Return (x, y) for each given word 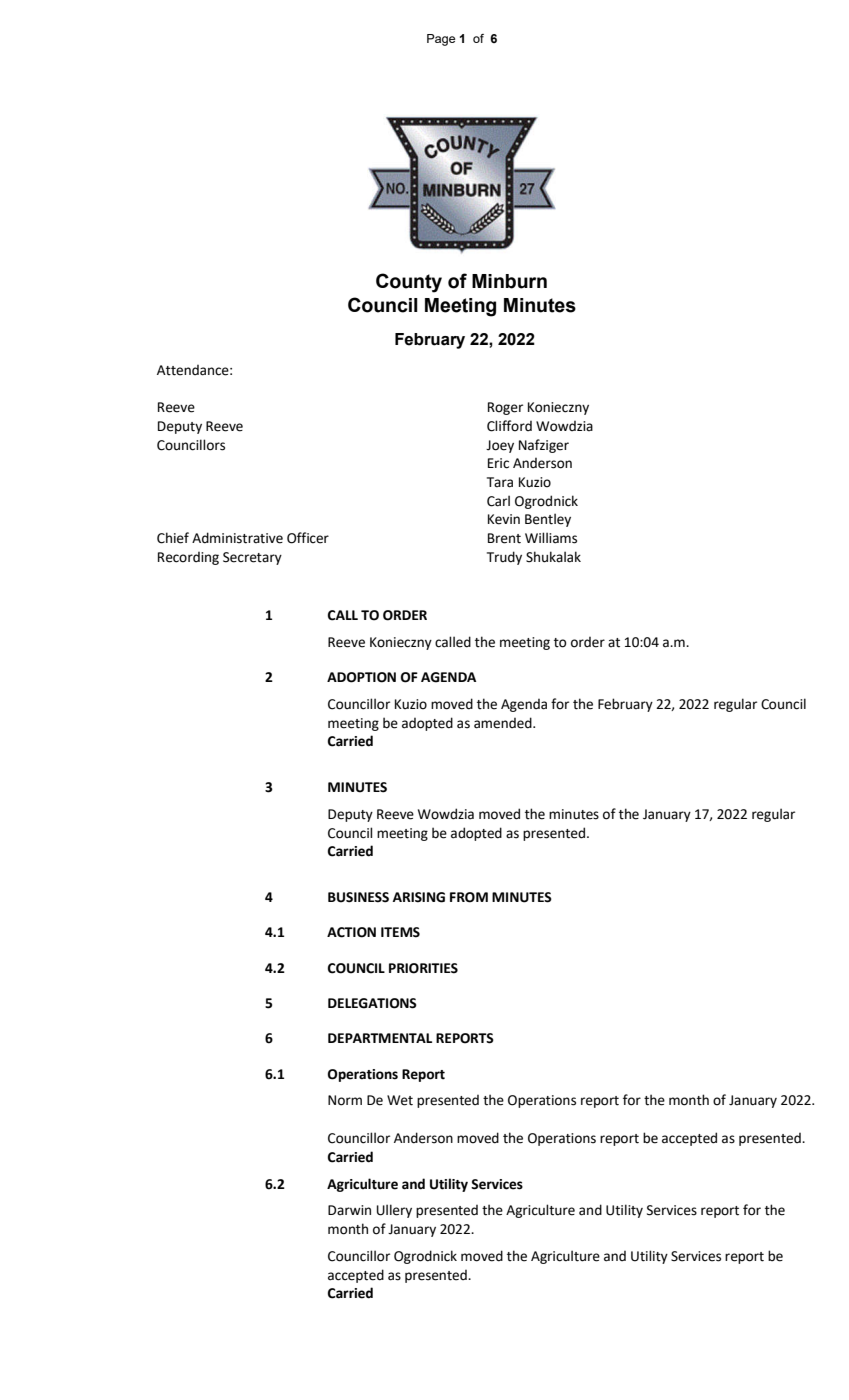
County (409, 283)
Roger (505, 408)
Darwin (349, 1210)
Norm (345, 1100)
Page (441, 40)
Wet (400, 1100)
